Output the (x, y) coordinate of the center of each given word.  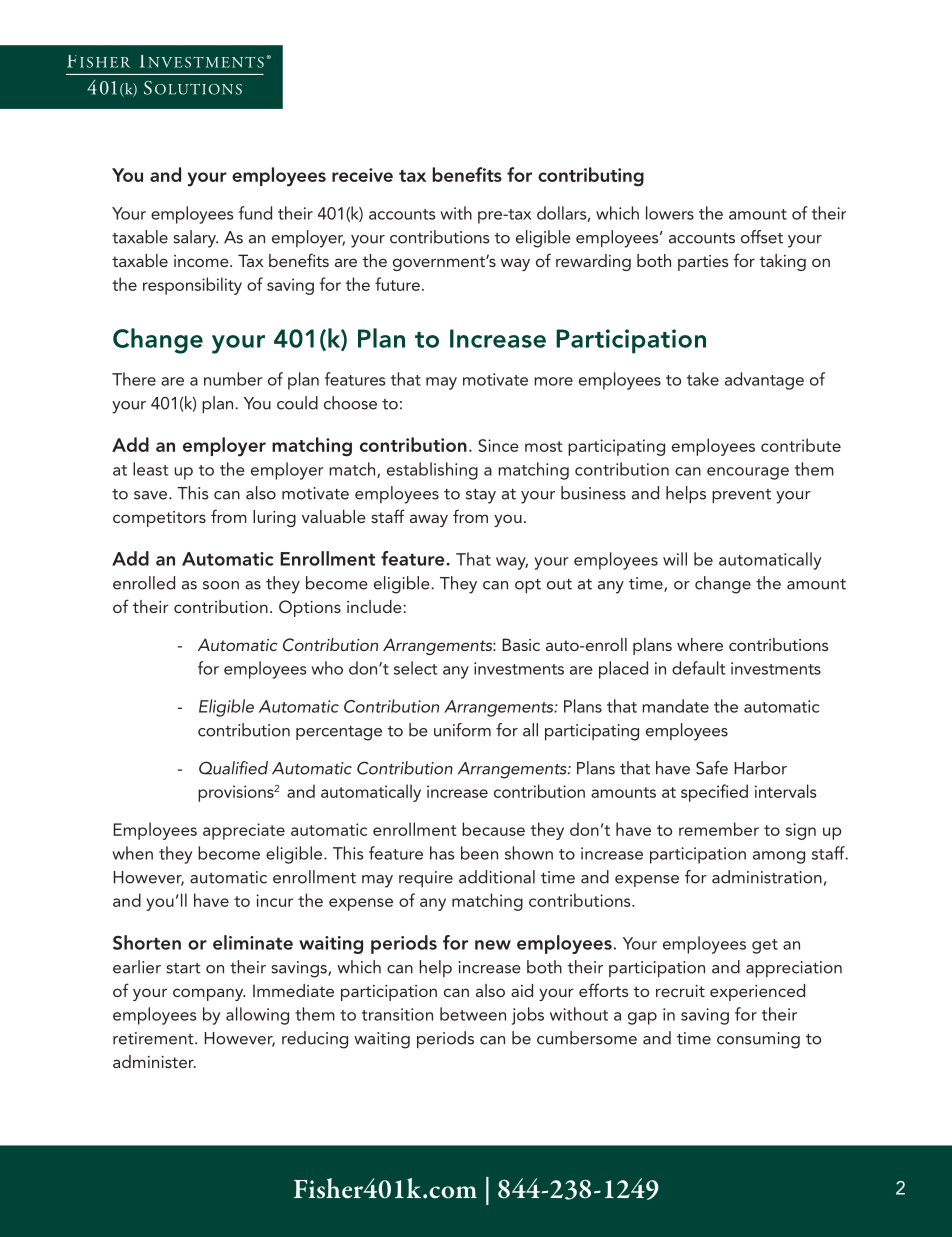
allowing (257, 1016)
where (700, 644)
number (233, 379)
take (703, 379)
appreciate (244, 831)
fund (255, 213)
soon (221, 585)
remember (719, 829)
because (493, 829)
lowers (670, 213)
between (473, 1014)
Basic (521, 644)
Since (498, 445)
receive (362, 175)
